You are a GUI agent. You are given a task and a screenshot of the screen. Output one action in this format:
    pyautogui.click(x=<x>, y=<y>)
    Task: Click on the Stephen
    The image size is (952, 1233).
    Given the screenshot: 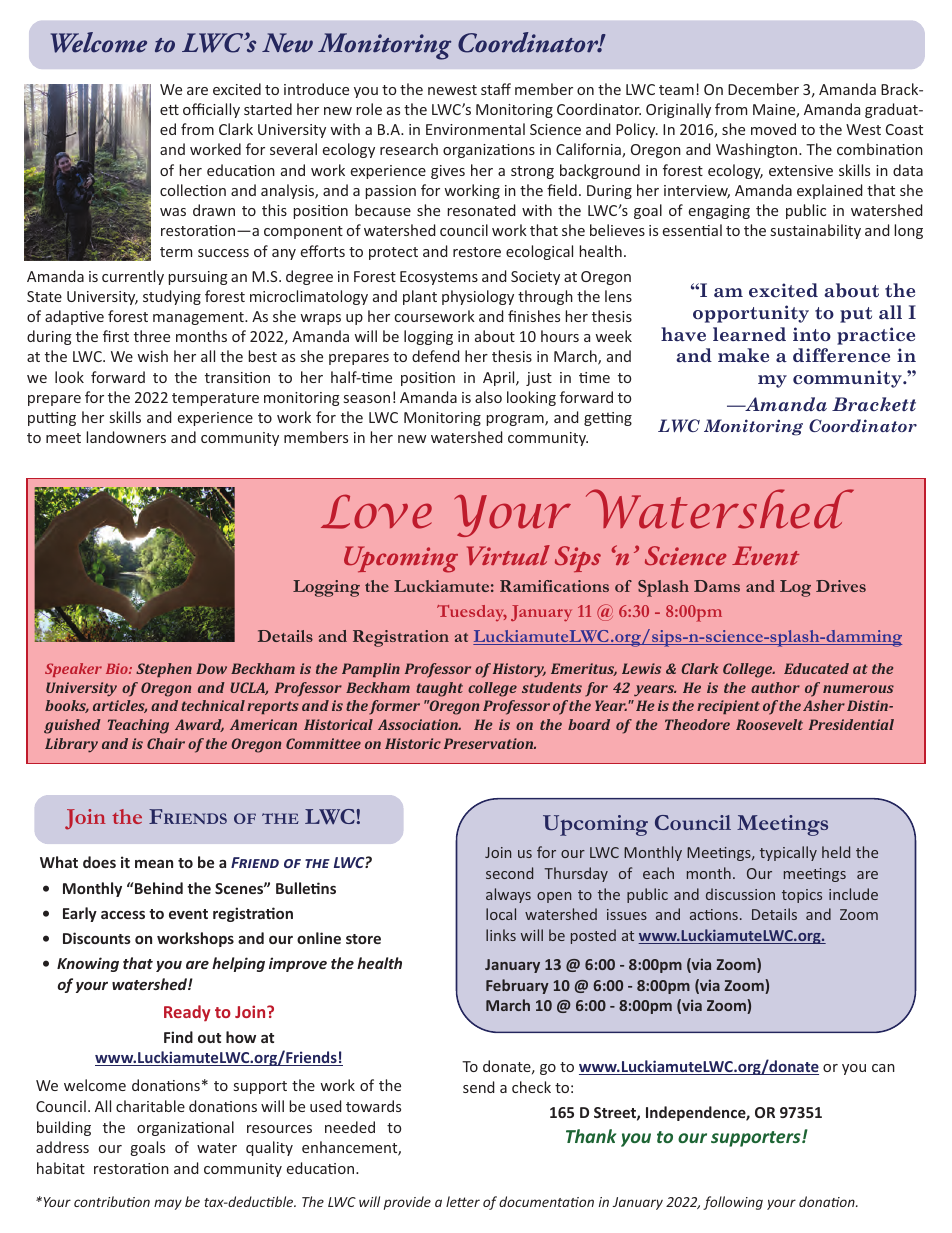 What is the action you would take?
    pyautogui.click(x=164, y=670)
